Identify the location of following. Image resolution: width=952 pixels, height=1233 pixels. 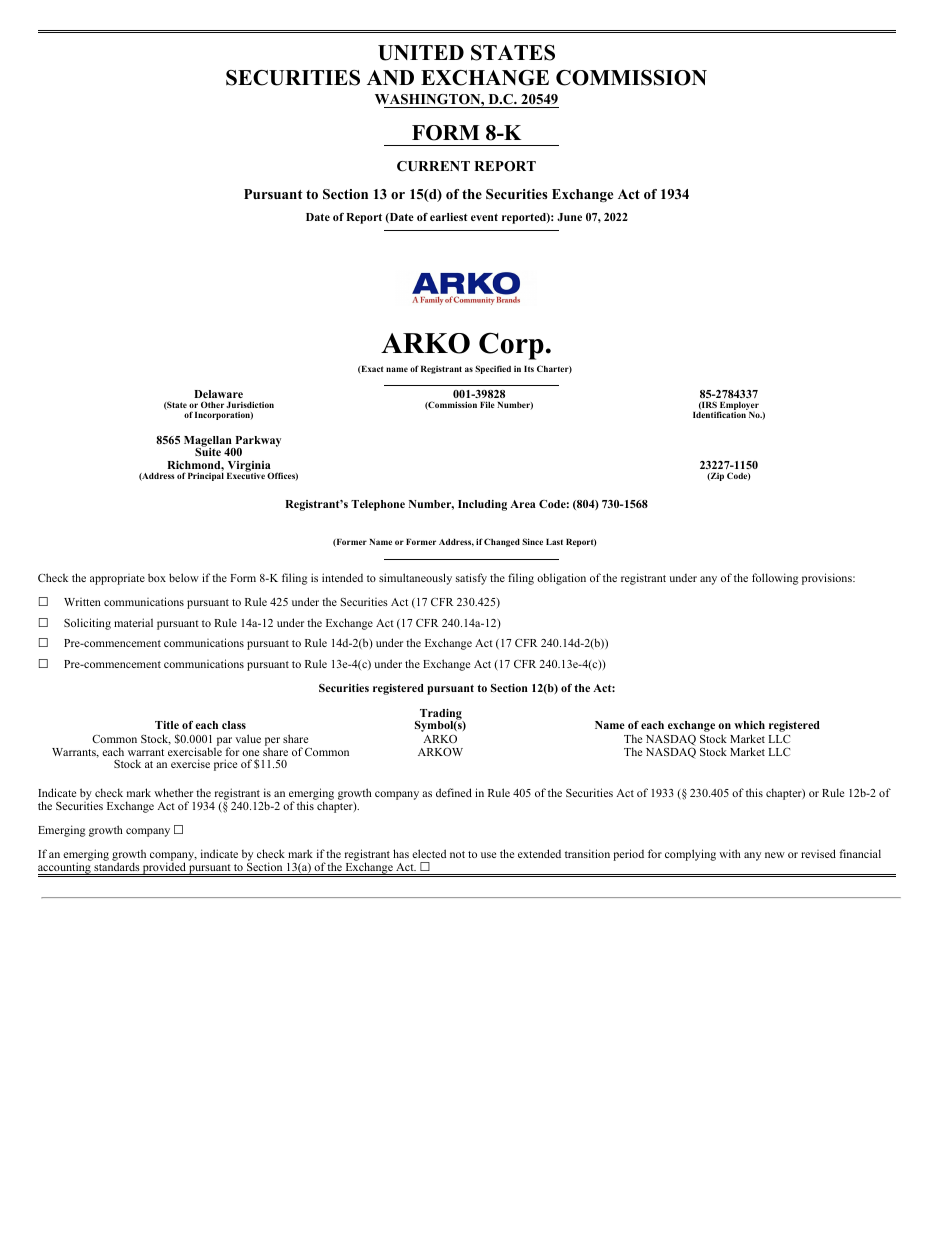
(775, 579).
